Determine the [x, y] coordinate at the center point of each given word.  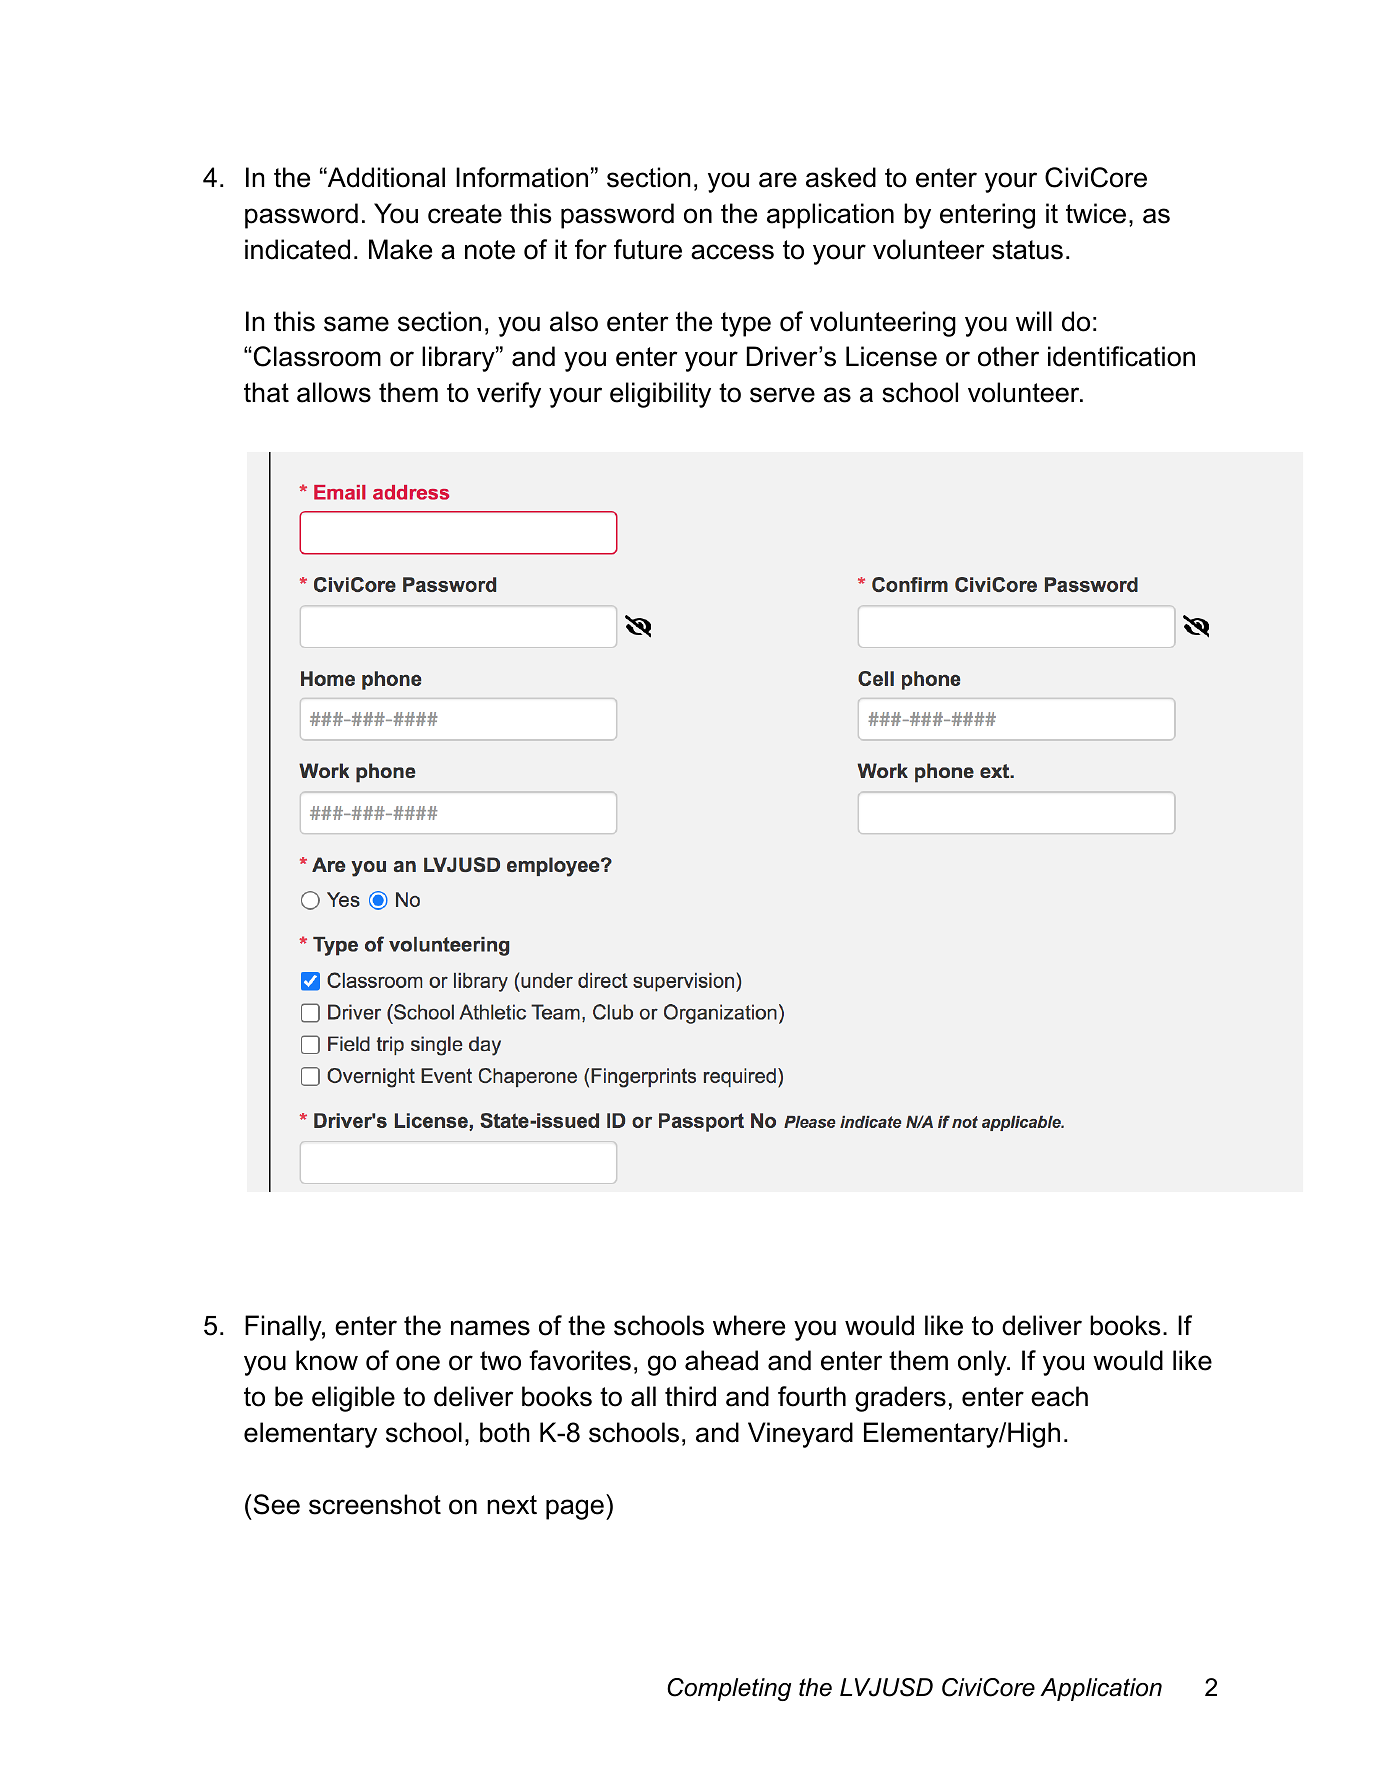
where [749, 1325]
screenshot [375, 1504]
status [1027, 250]
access [732, 252]
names [490, 1328]
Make [400, 249]
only [983, 1363]
